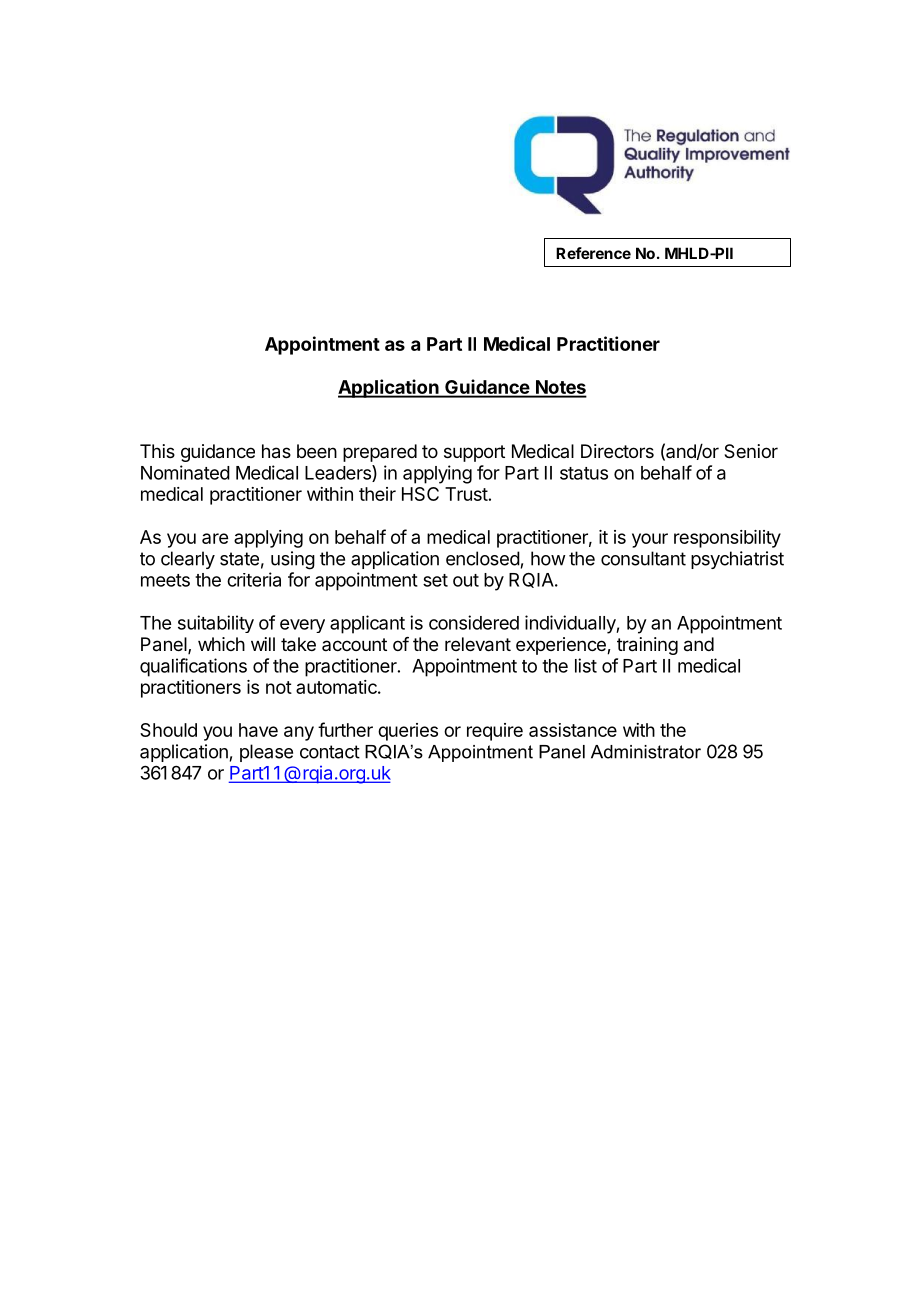 This document has width=924, height=1308. I want to click on Trust, so click(466, 494).
